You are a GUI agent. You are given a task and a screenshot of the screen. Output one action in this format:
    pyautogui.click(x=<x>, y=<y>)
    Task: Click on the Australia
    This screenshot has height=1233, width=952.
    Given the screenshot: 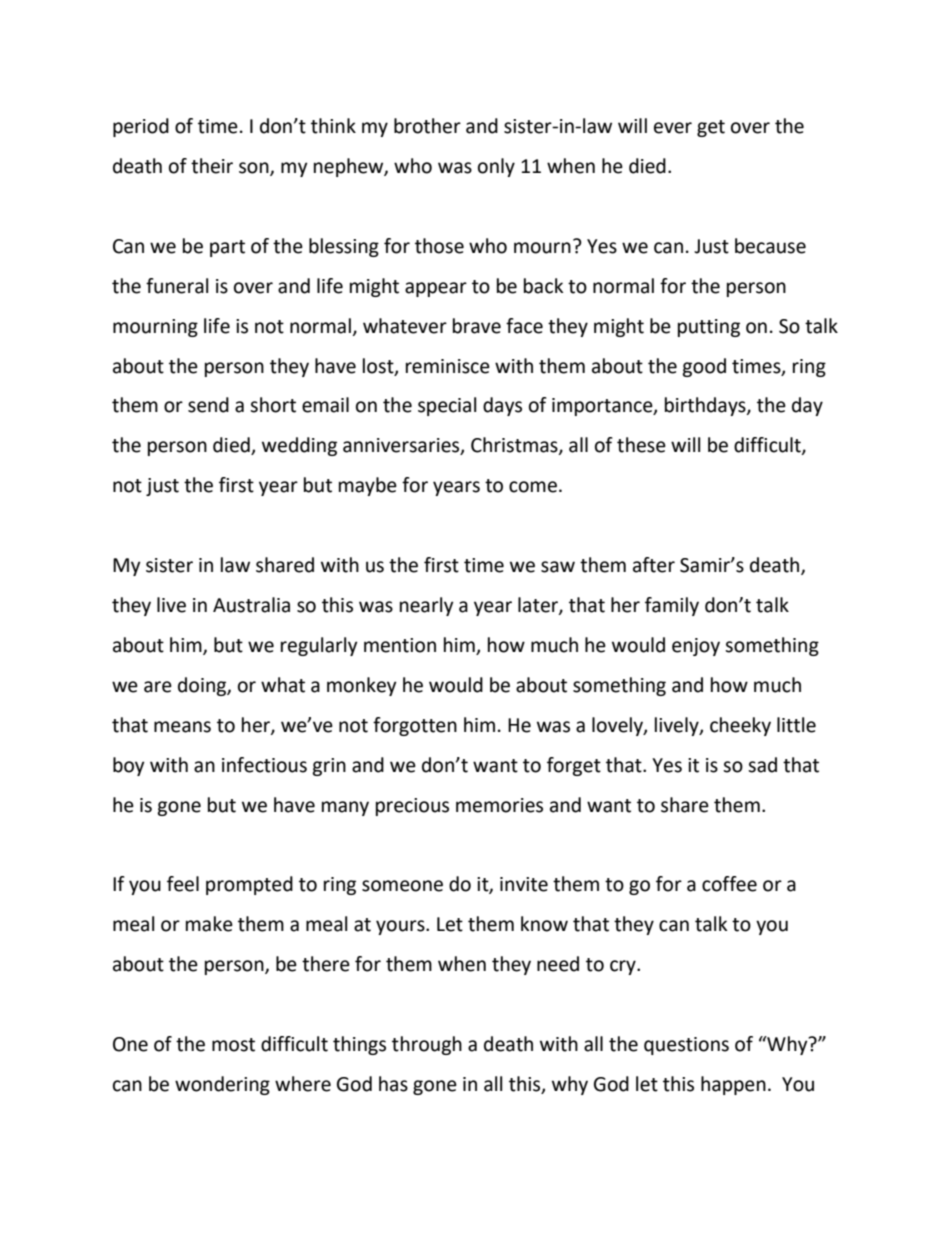 What is the action you would take?
    pyautogui.click(x=251, y=605)
